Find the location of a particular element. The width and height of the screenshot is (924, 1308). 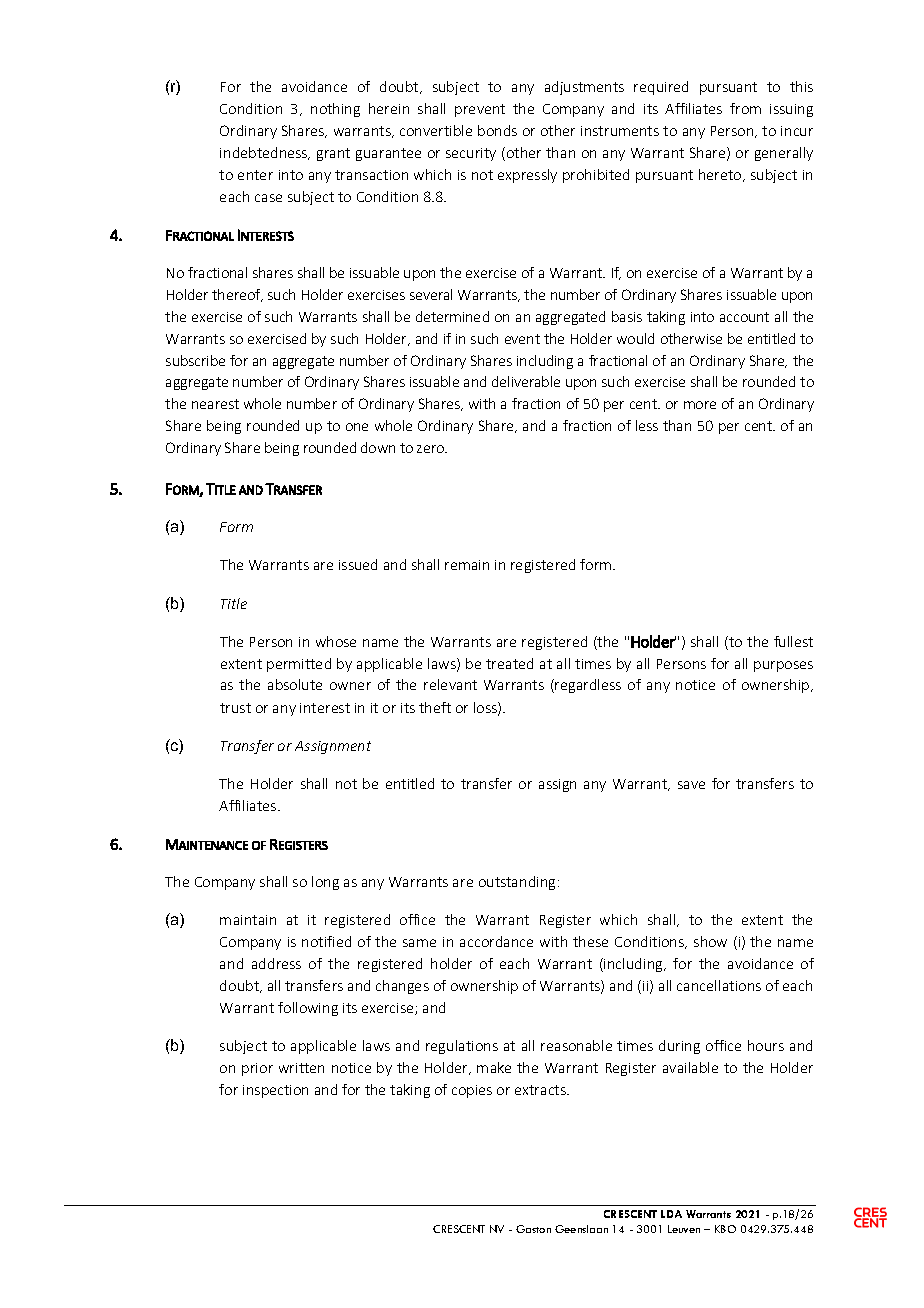

bonds is located at coordinates (497, 130).
